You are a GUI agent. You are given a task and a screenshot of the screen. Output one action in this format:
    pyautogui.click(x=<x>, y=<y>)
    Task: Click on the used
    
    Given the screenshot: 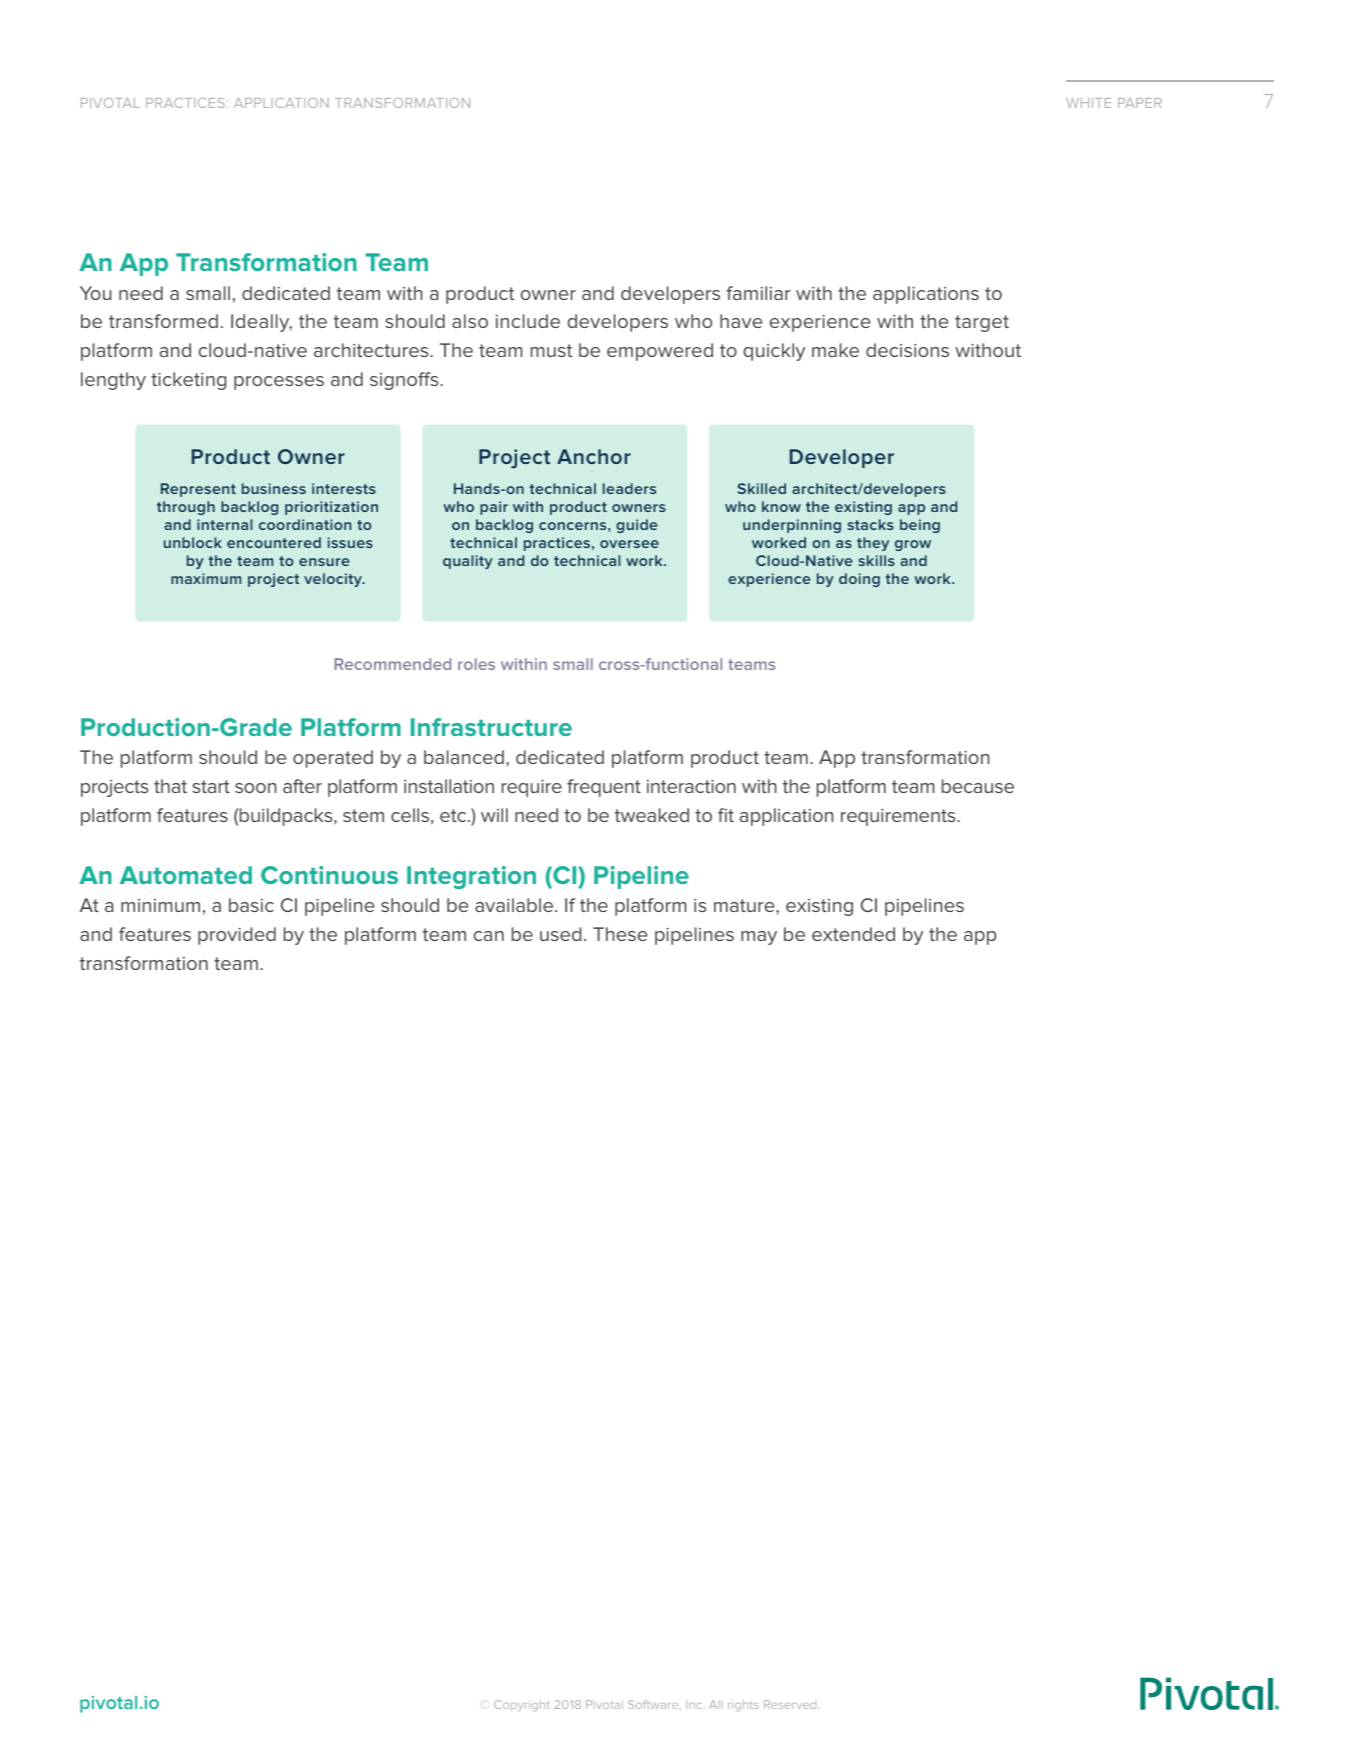 What is the action you would take?
    pyautogui.click(x=560, y=934)
